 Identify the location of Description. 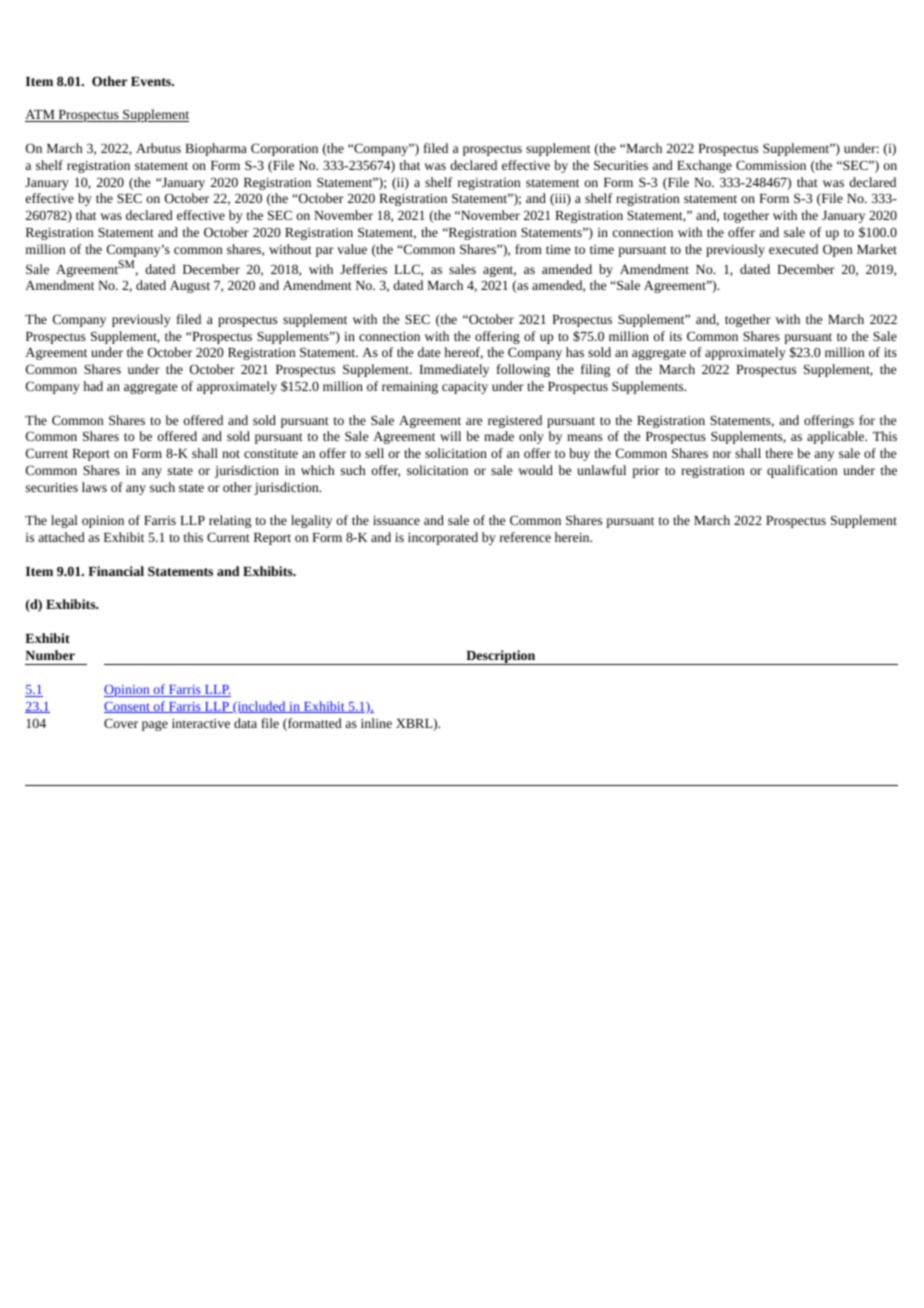
(501, 657).
